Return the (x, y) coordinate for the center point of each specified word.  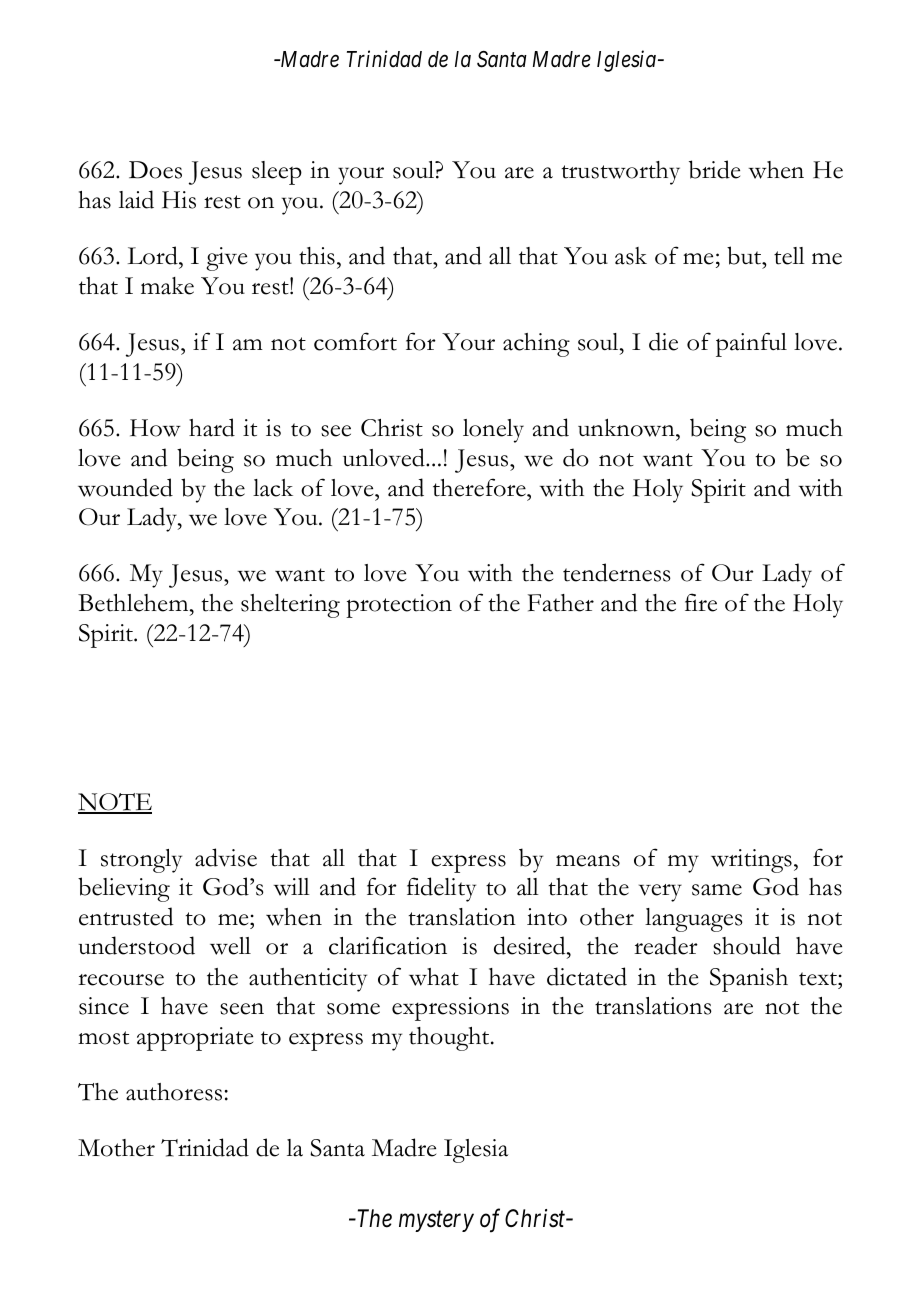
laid (136, 199)
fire (701, 602)
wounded (125, 487)
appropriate (195, 1039)
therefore (480, 487)
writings (751, 861)
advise (226, 857)
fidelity (441, 889)
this (317, 256)
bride (714, 169)
